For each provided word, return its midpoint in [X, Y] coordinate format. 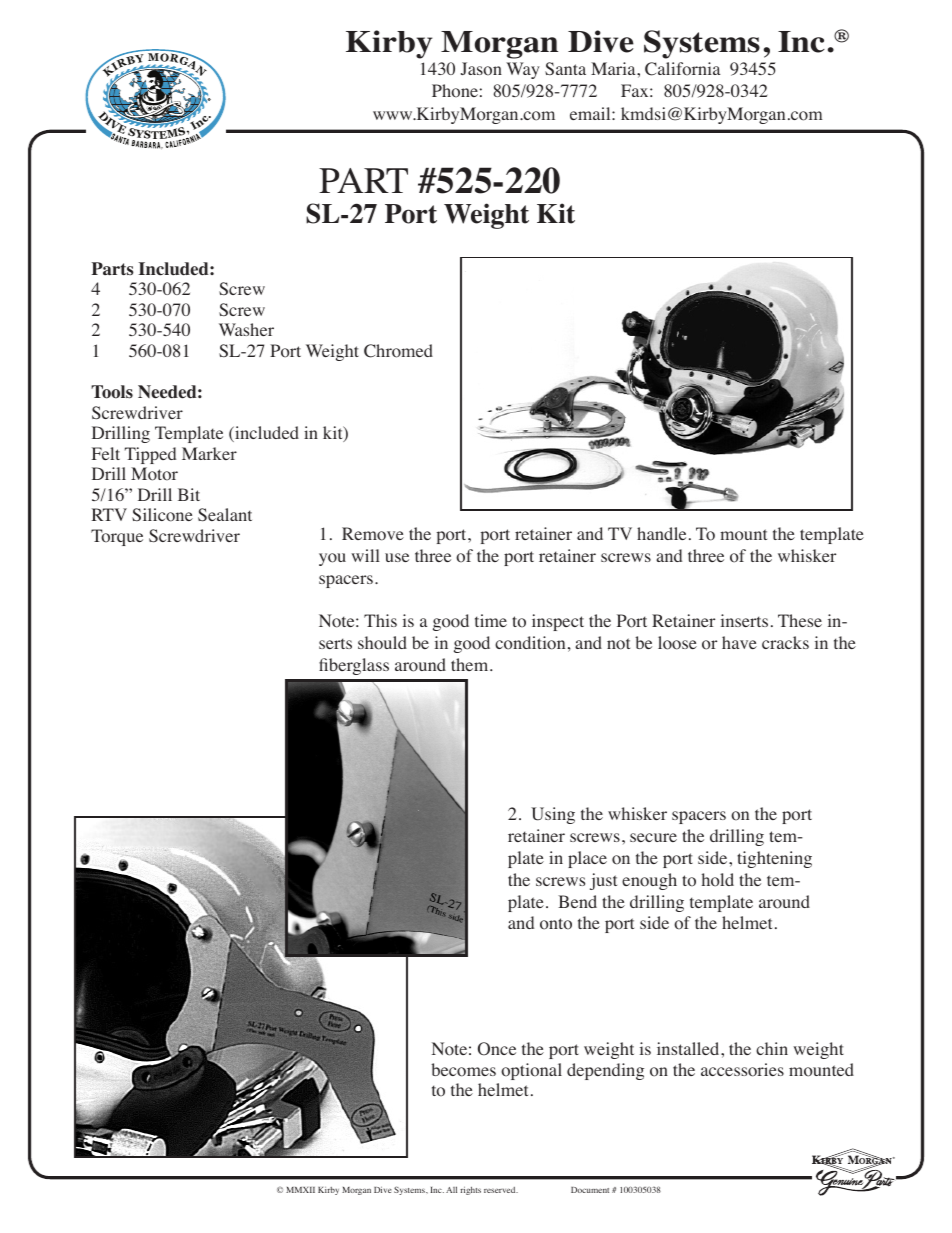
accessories [742, 1070]
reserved [501, 1190]
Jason [481, 69]
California [682, 69]
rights [470, 1190]
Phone [455, 91]
